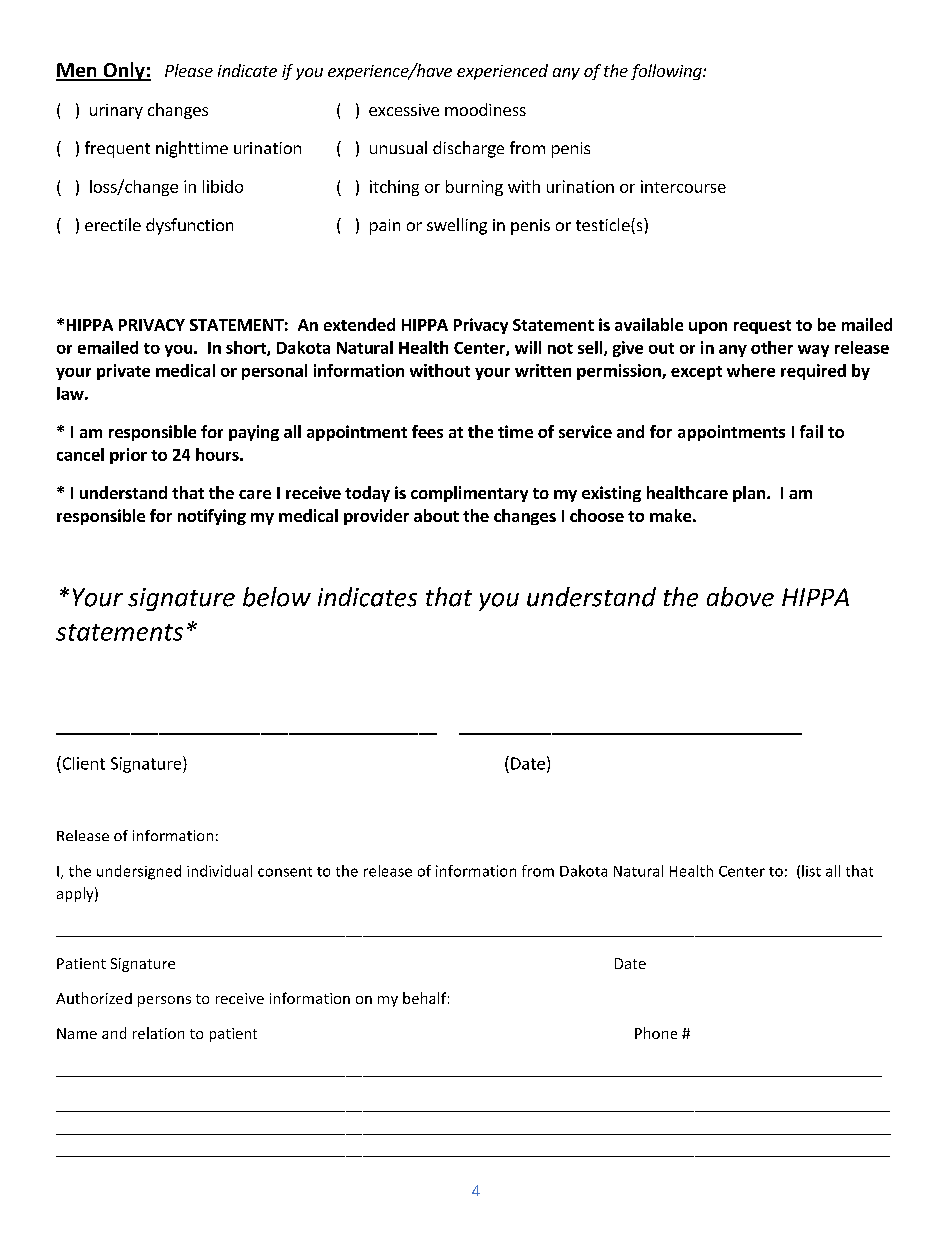 This screenshot has width=952, height=1233. Describe the element at coordinates (359, 324) in the screenshot. I see `extended` at that location.
